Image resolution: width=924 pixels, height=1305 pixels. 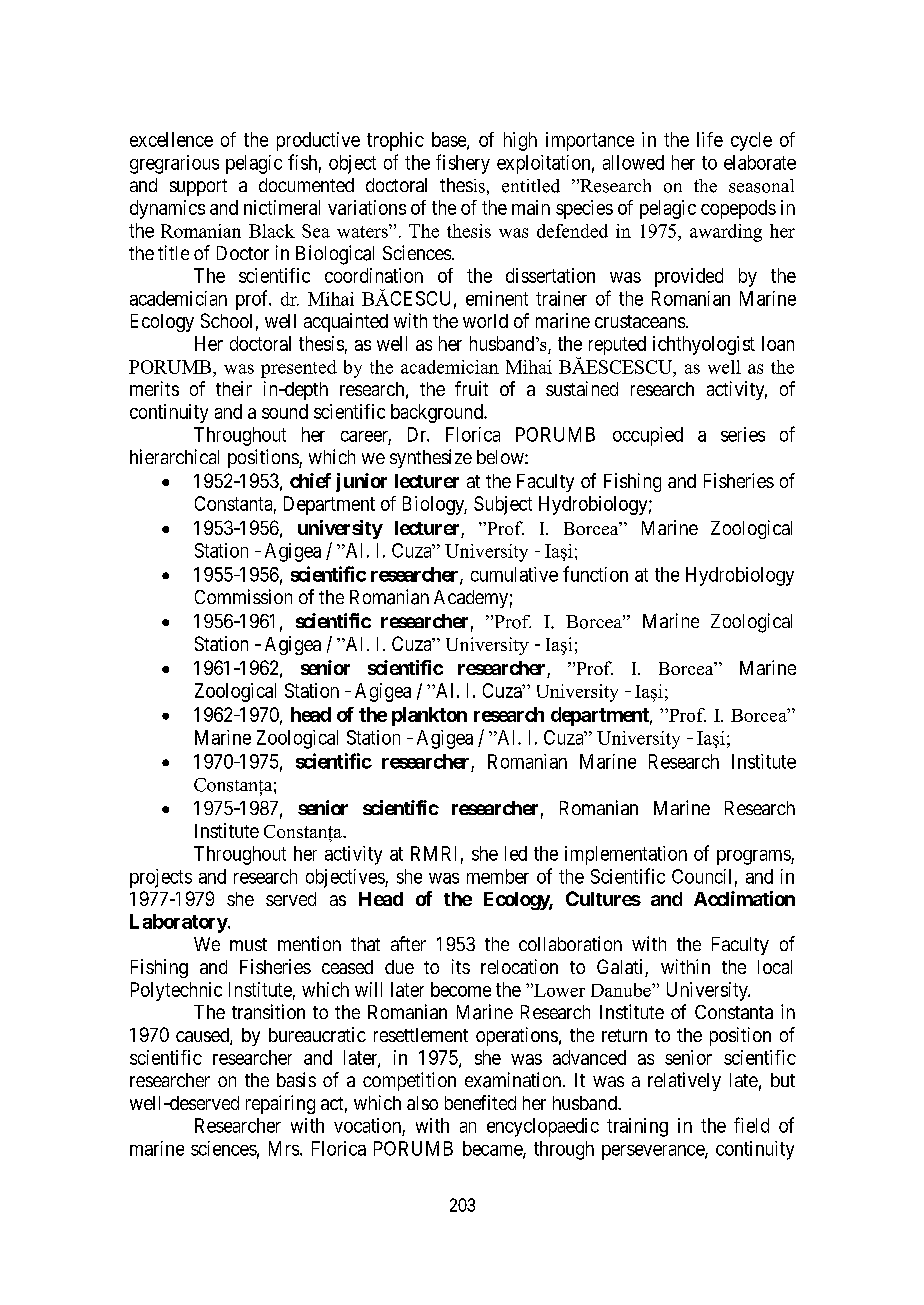 What do you see at coordinates (450, 140) in the screenshot?
I see `base` at bounding box center [450, 140].
